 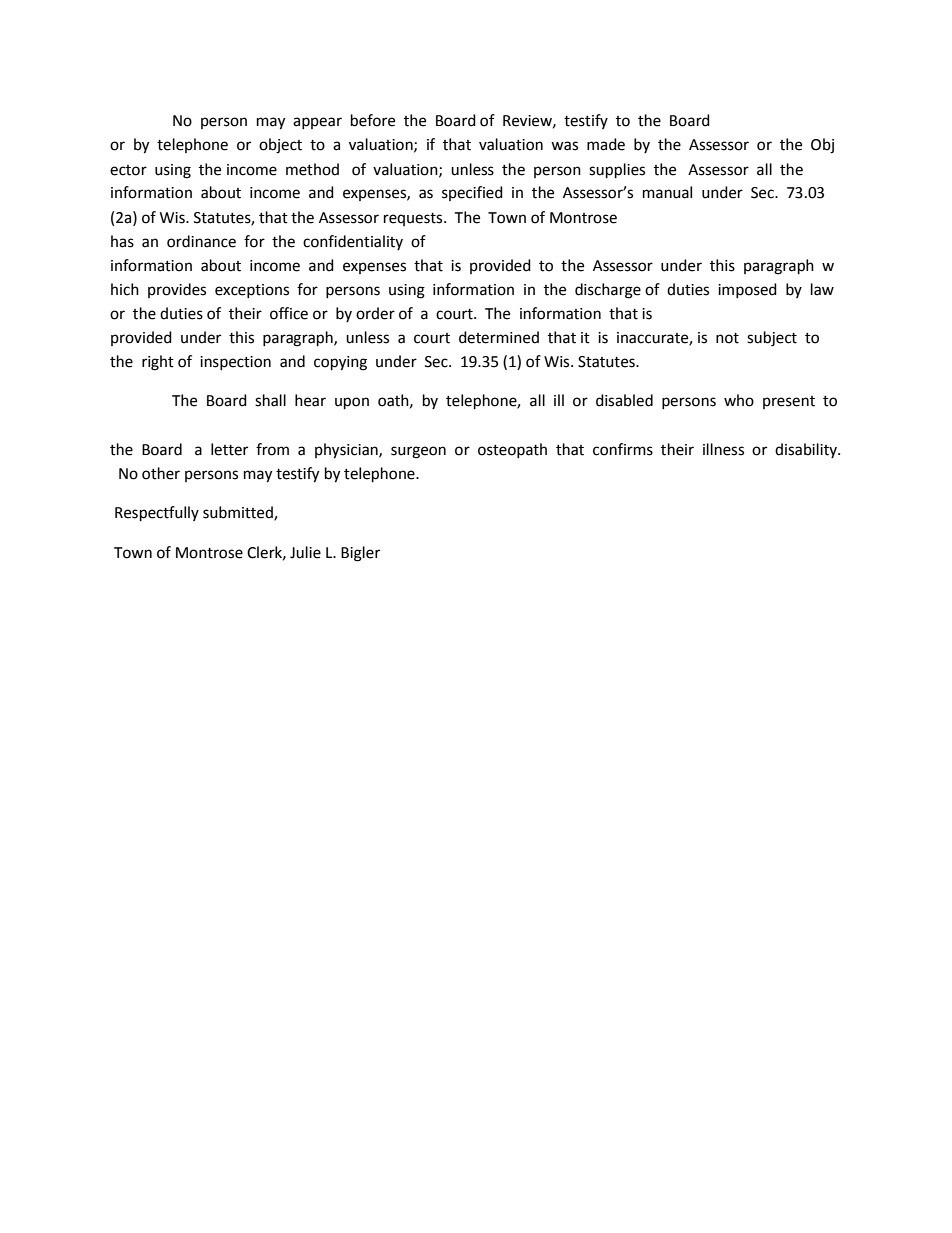 I want to click on Julie, so click(x=305, y=552).
